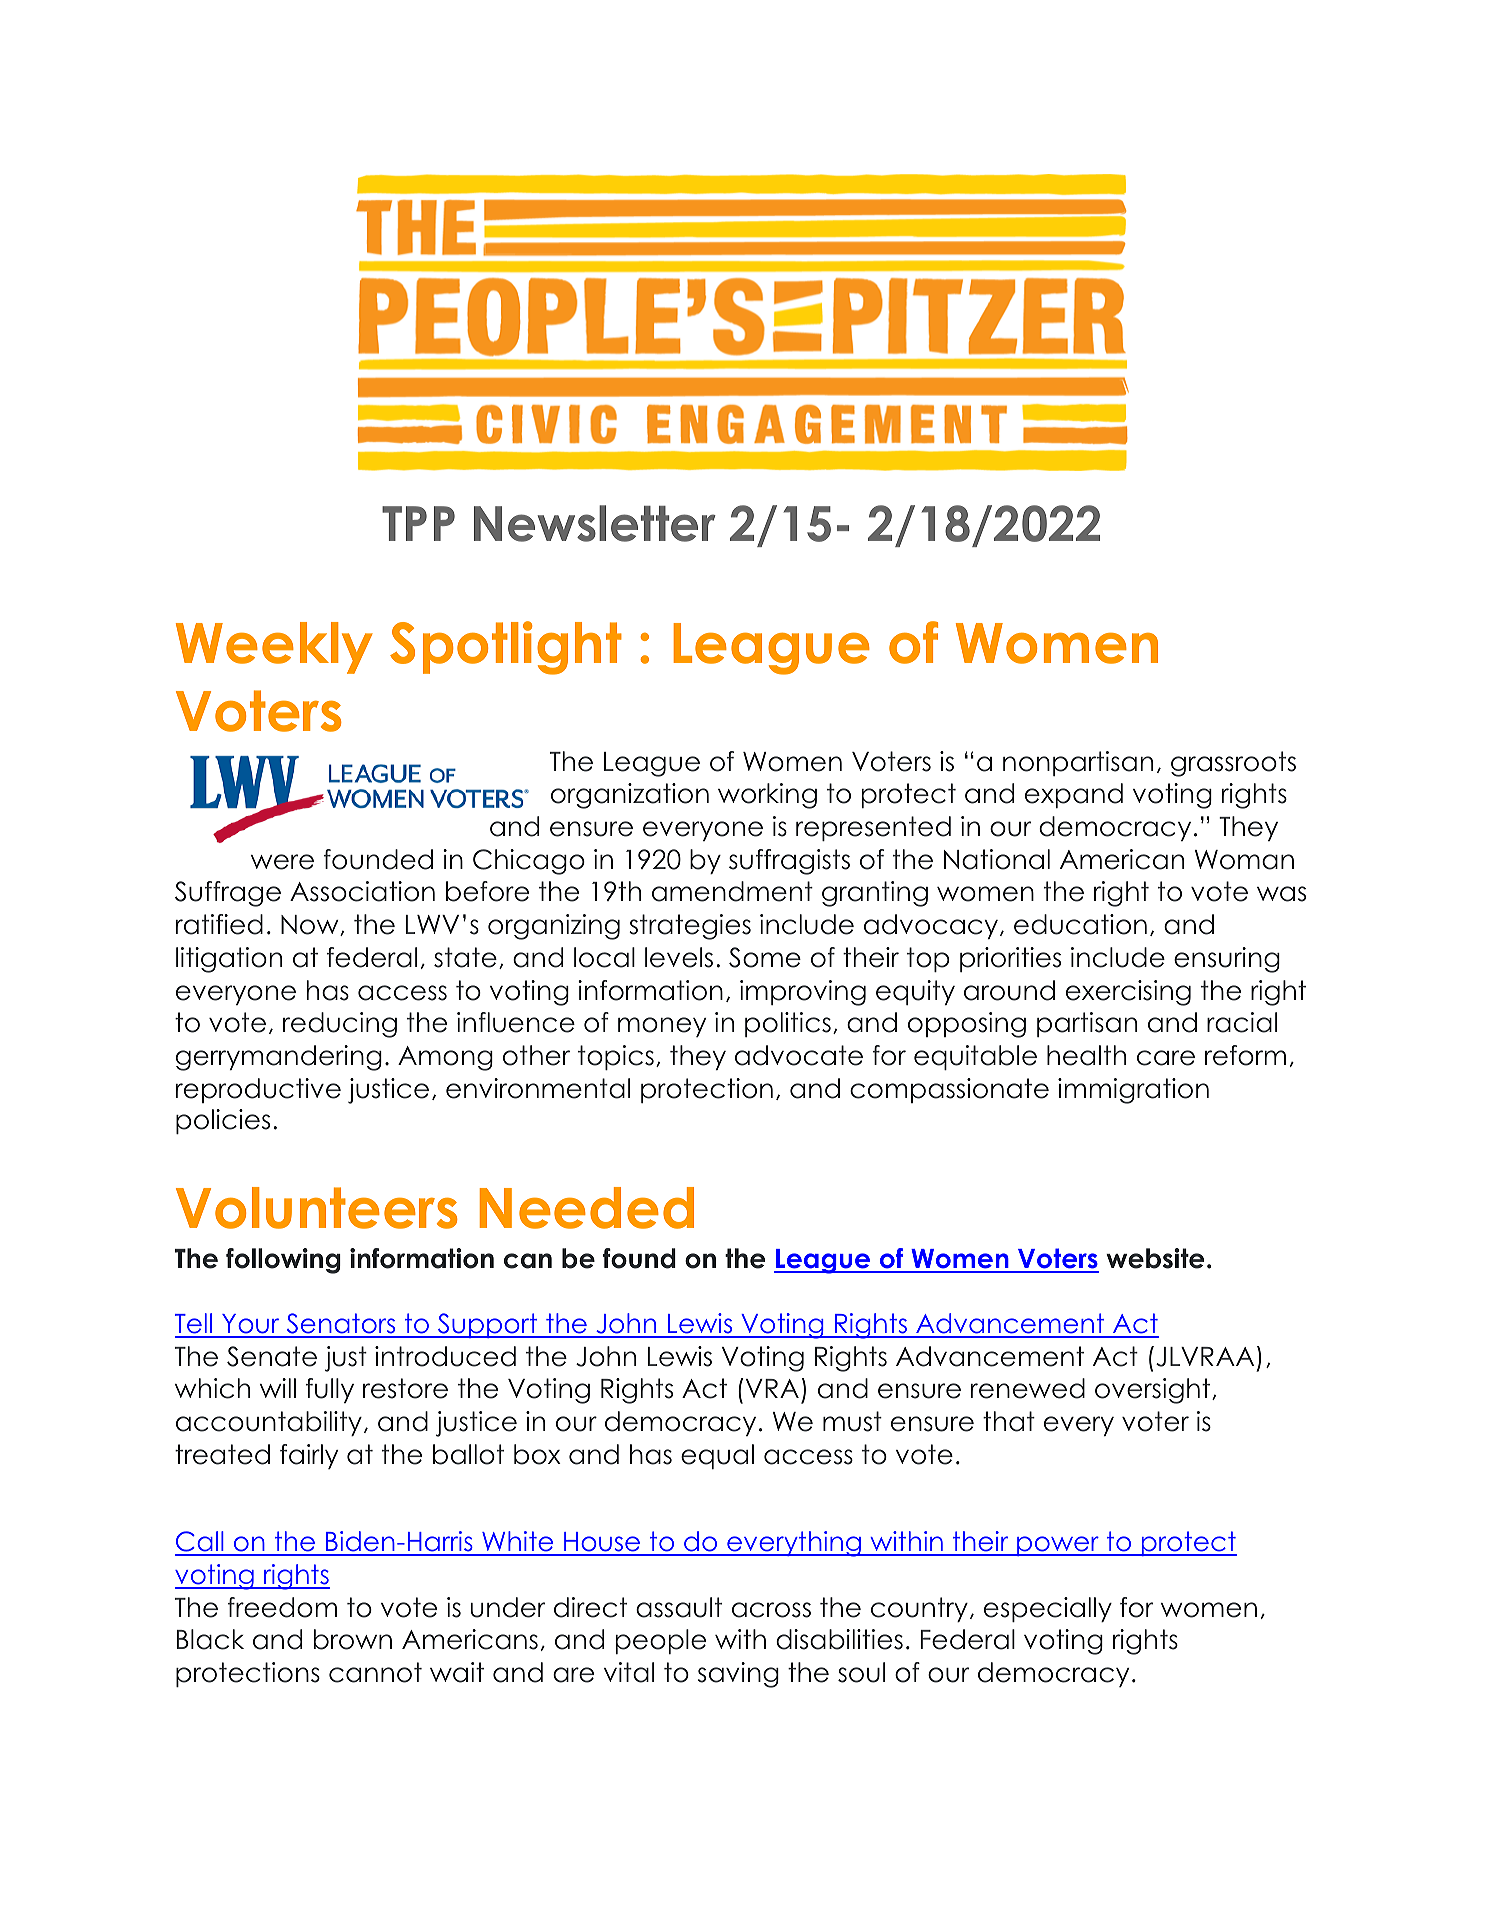 This document has width=1485, height=1922. Describe the element at coordinates (767, 796) in the document. I see `working` at that location.
